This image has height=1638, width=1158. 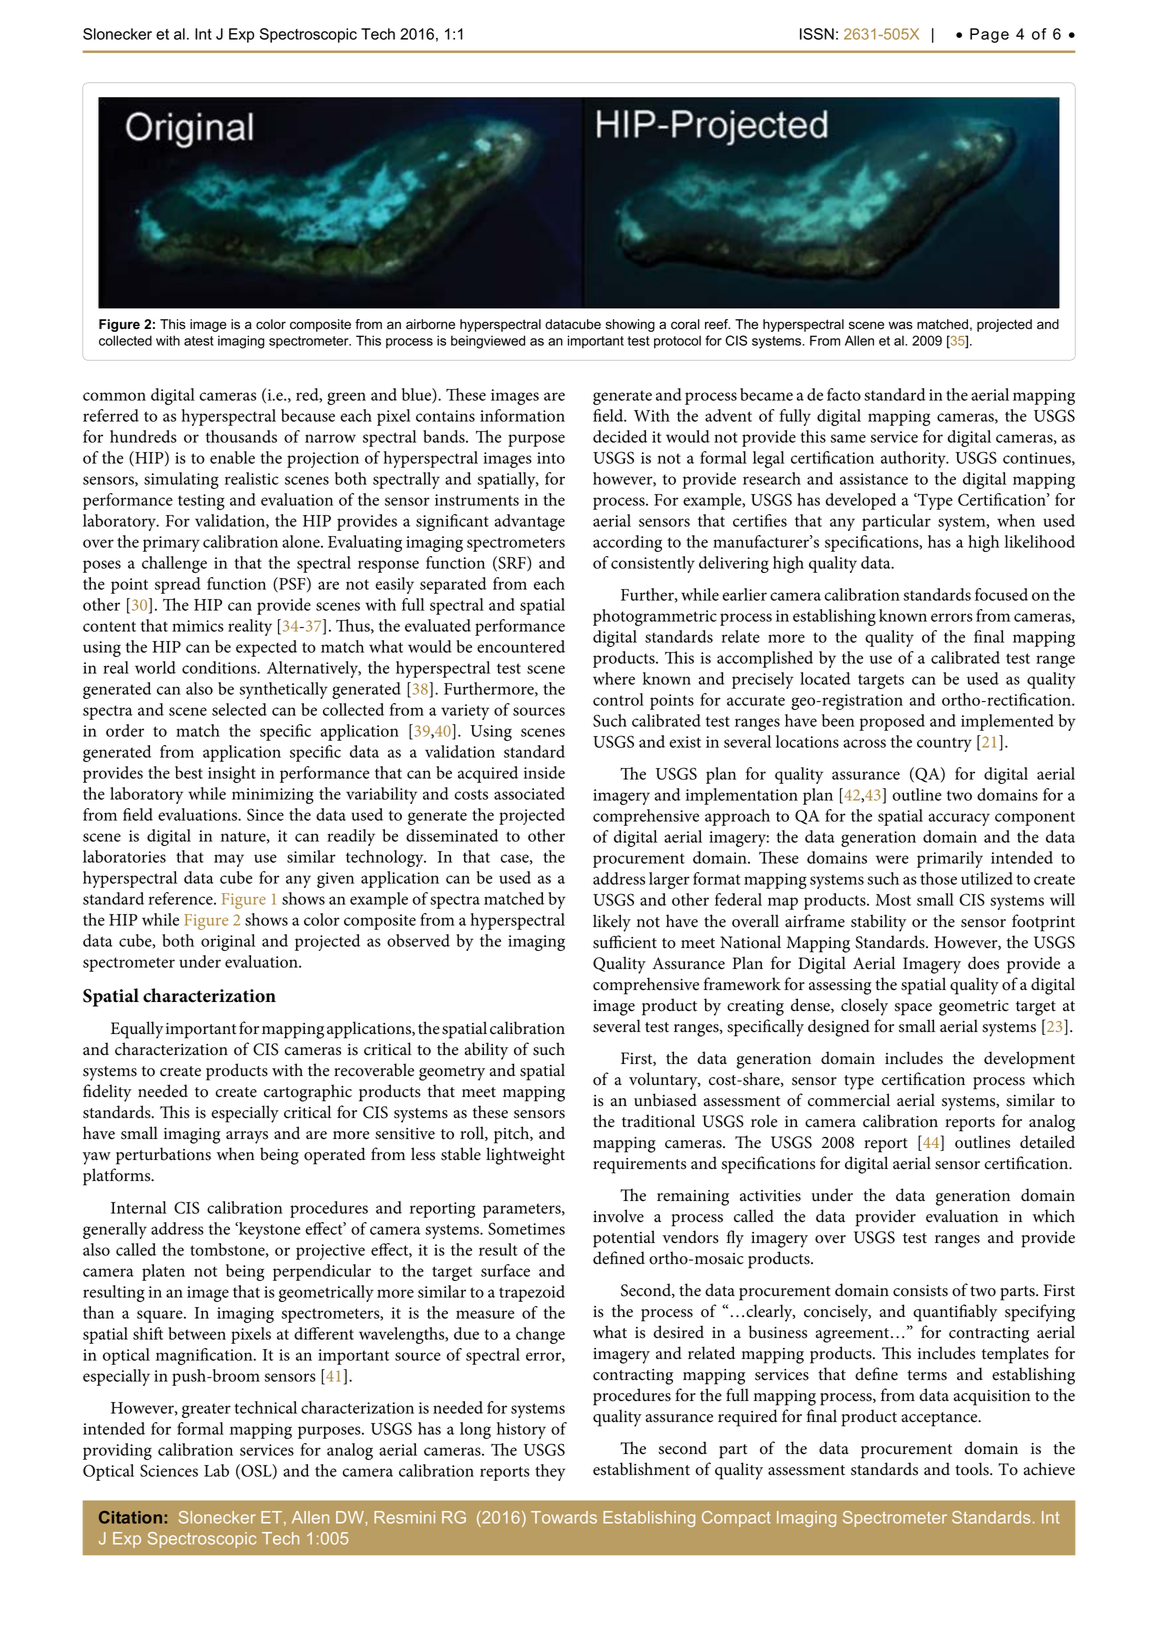 I want to click on arrays, so click(x=247, y=1137).
